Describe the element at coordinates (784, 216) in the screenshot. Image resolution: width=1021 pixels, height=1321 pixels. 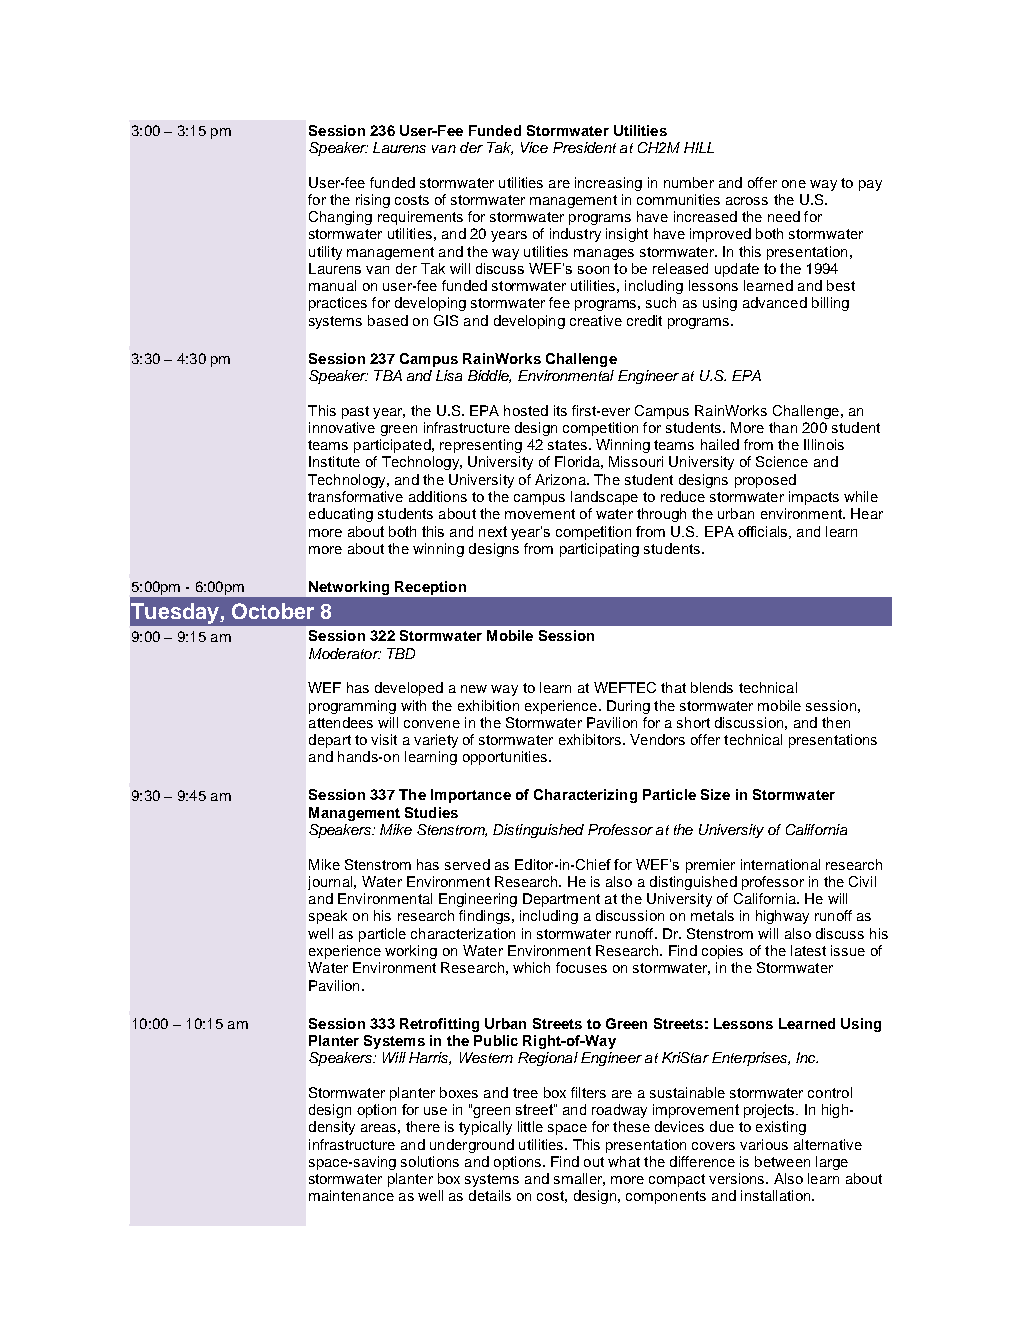
I see `need` at that location.
